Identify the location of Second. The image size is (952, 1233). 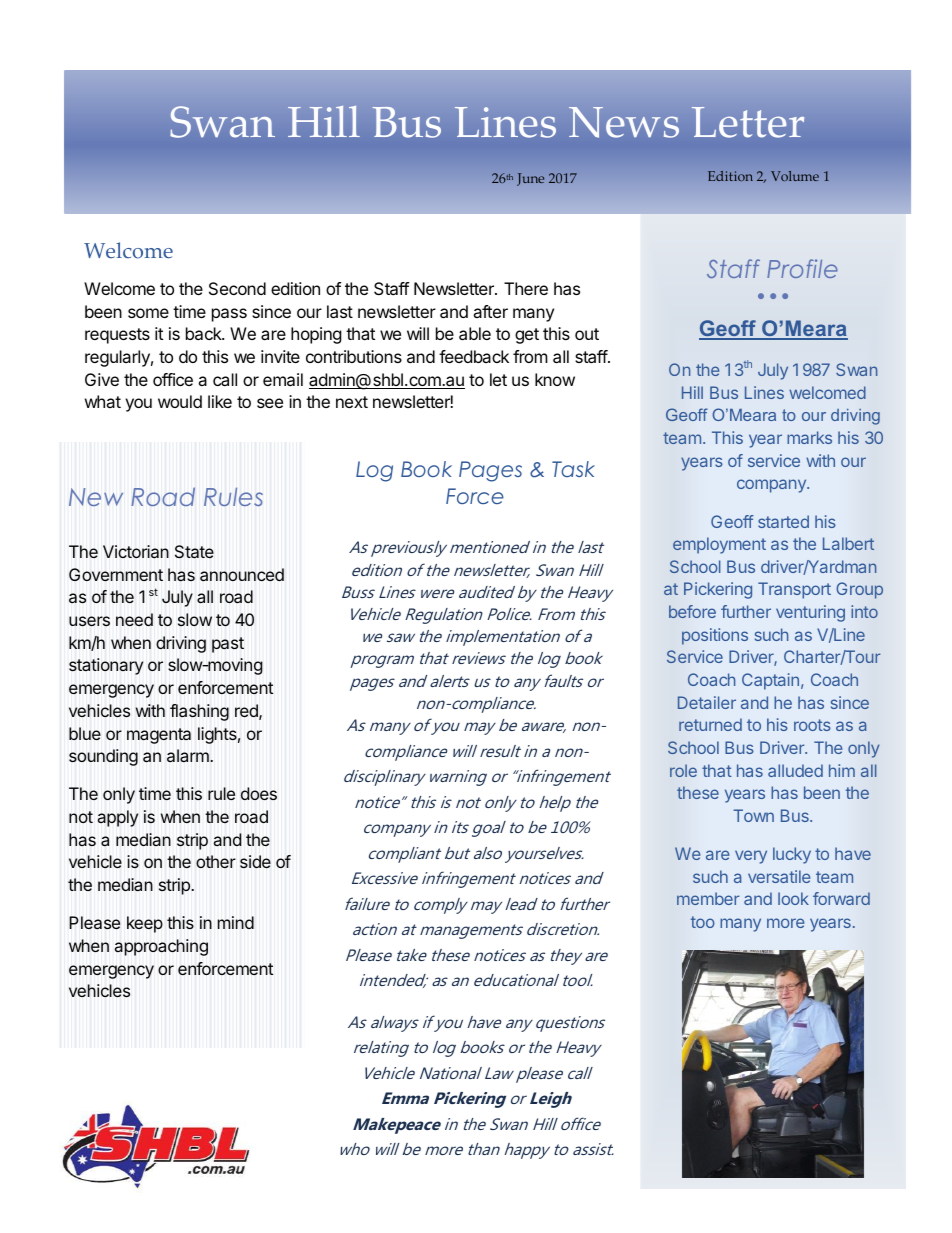
(237, 288).
